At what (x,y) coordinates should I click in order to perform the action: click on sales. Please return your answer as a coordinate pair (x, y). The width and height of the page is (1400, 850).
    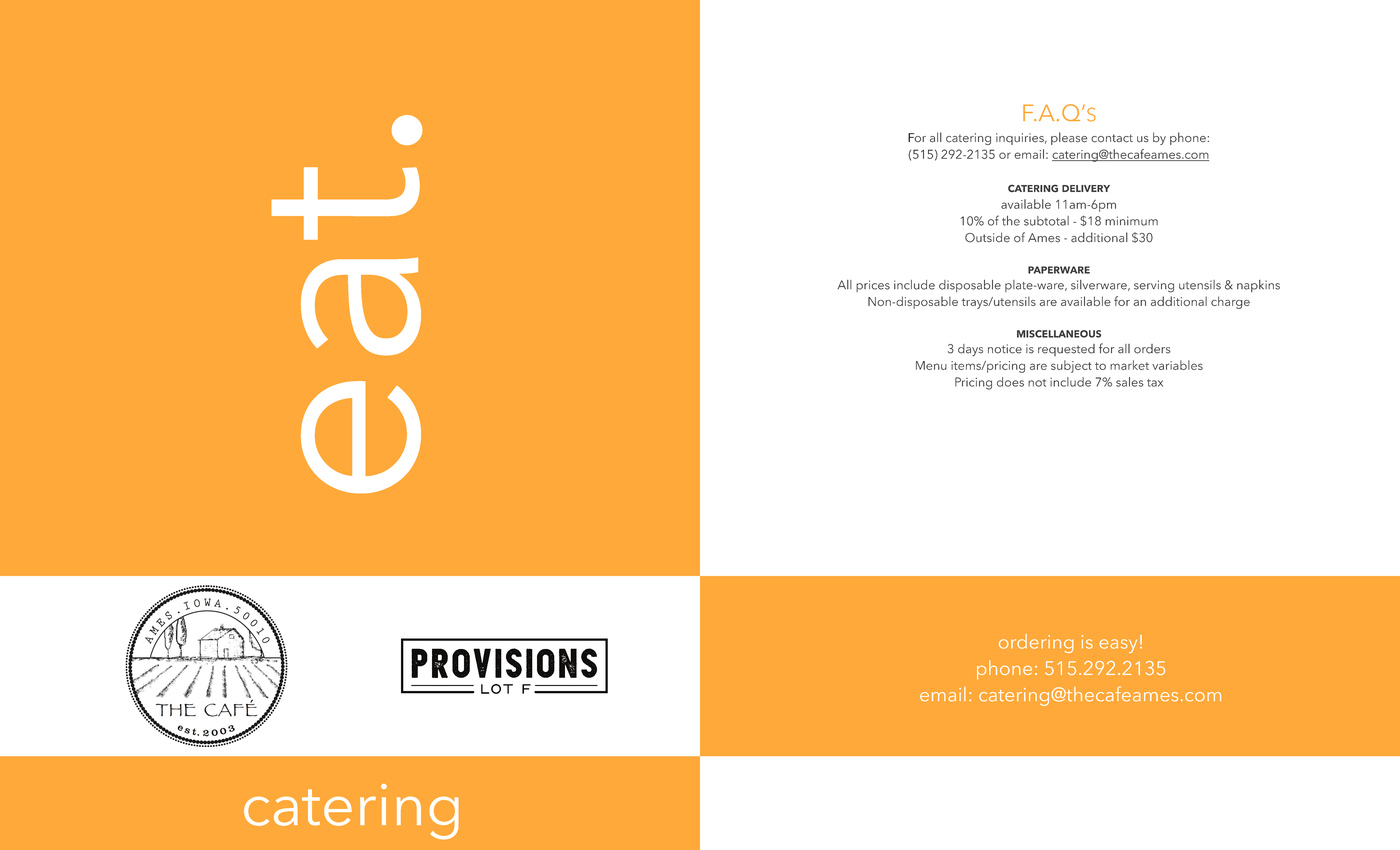
    Looking at the image, I should click on (1130, 382).
